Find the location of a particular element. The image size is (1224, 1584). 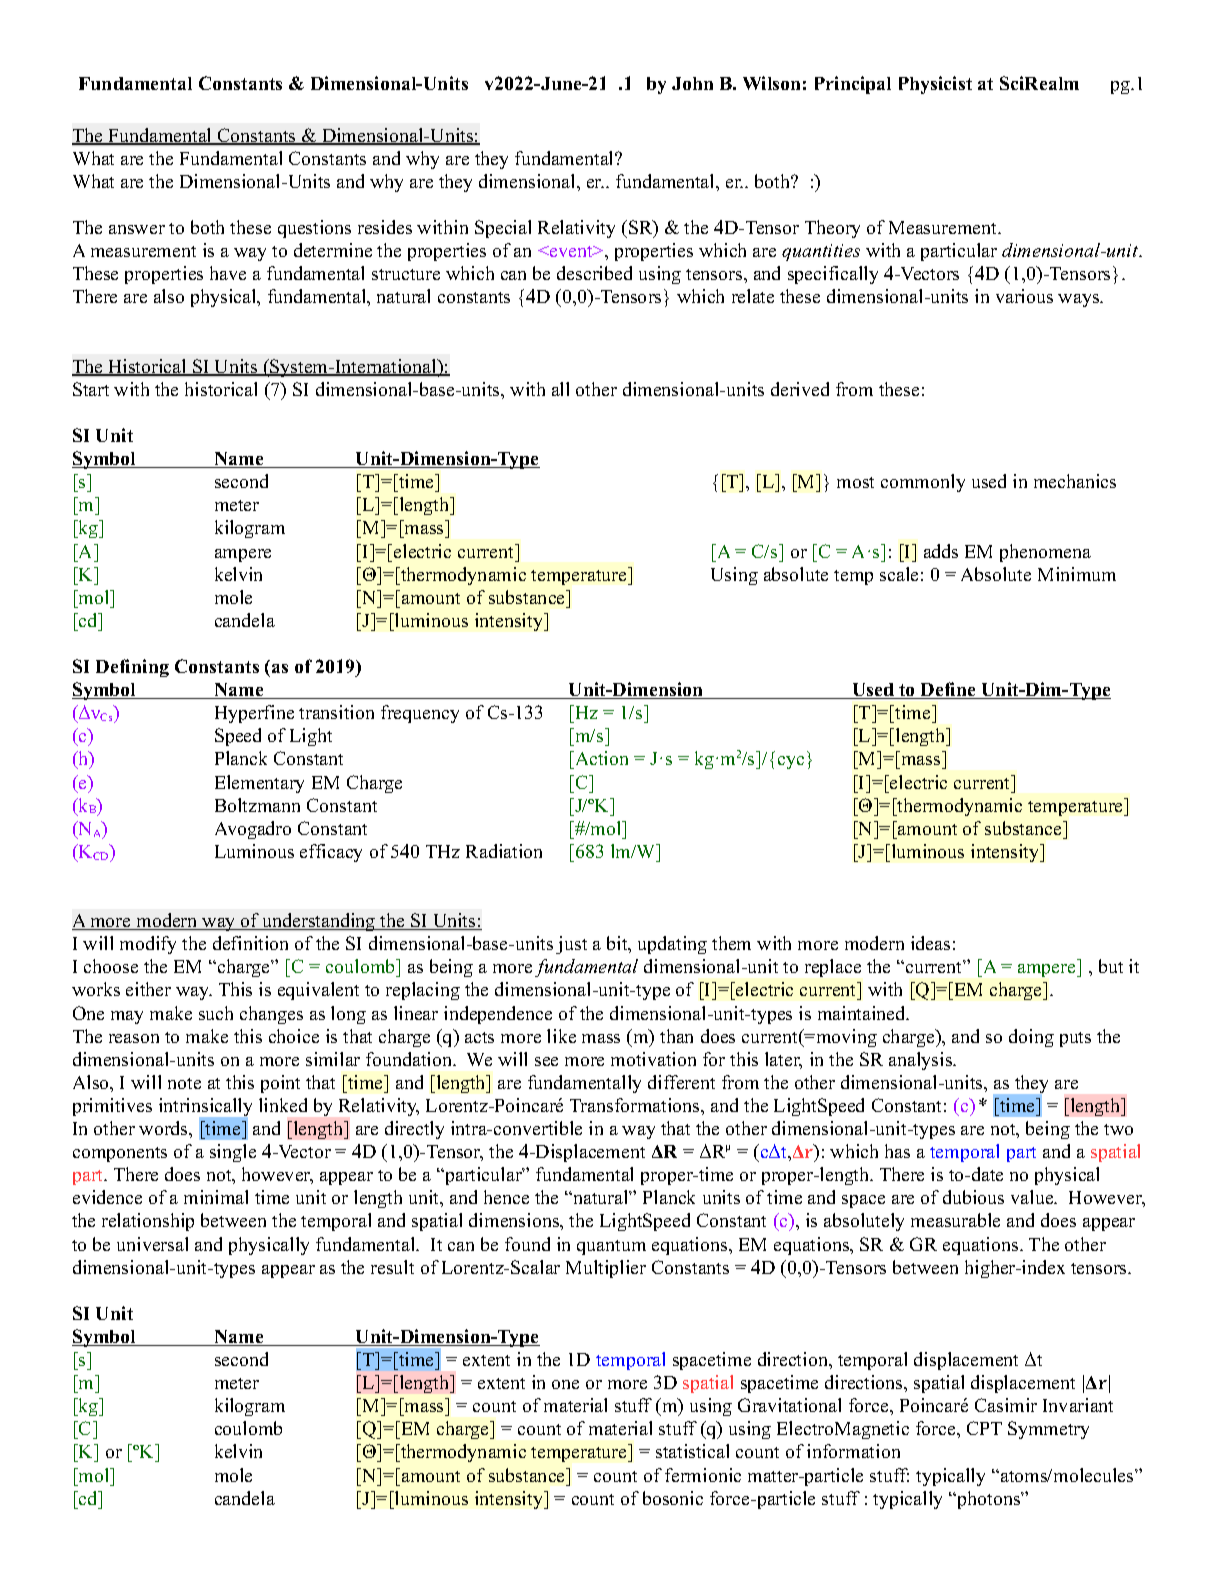

Defining is located at coordinates (132, 668).
